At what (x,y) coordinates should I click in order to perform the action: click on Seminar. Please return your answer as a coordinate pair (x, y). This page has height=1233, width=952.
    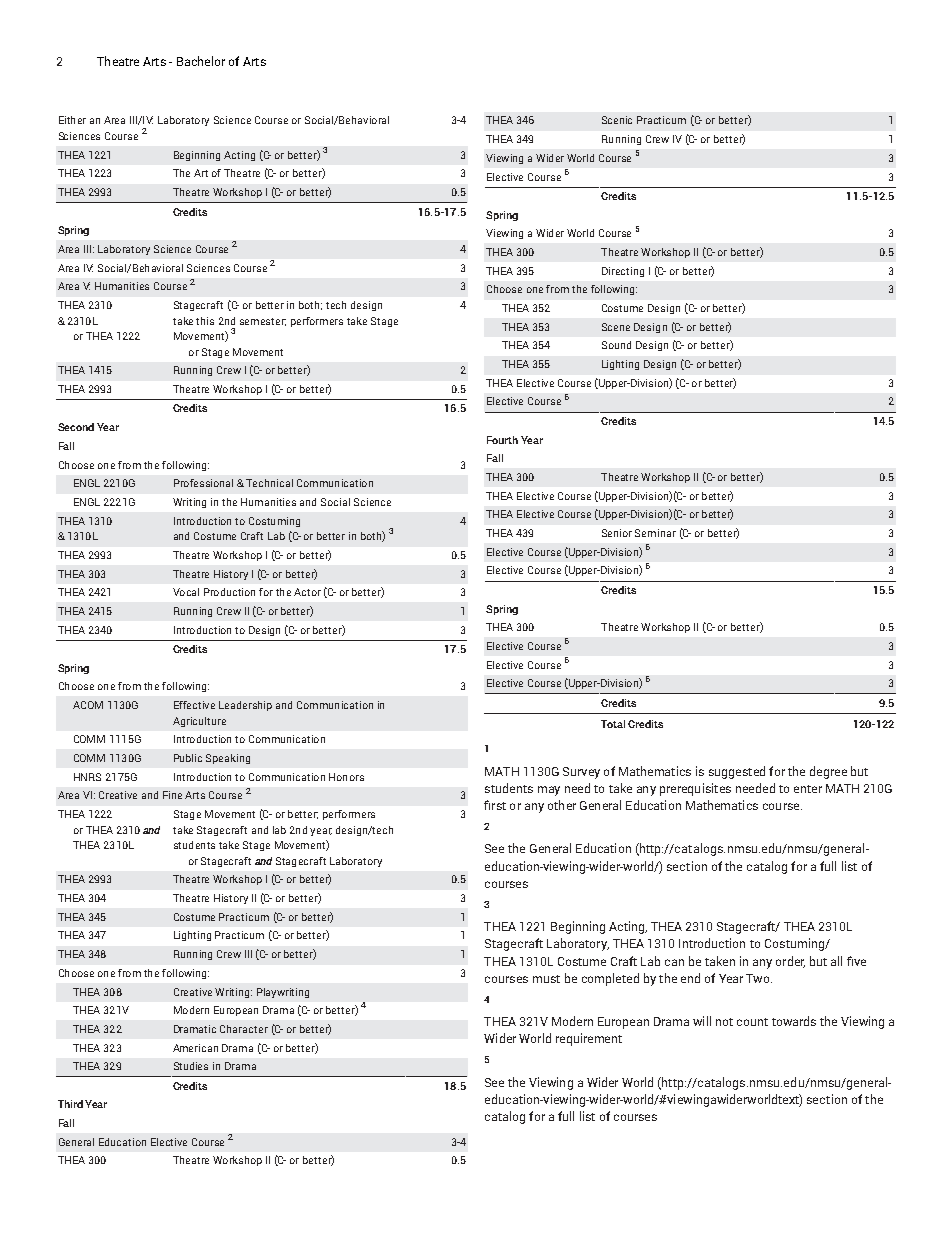
    Looking at the image, I should click on (655, 533).
